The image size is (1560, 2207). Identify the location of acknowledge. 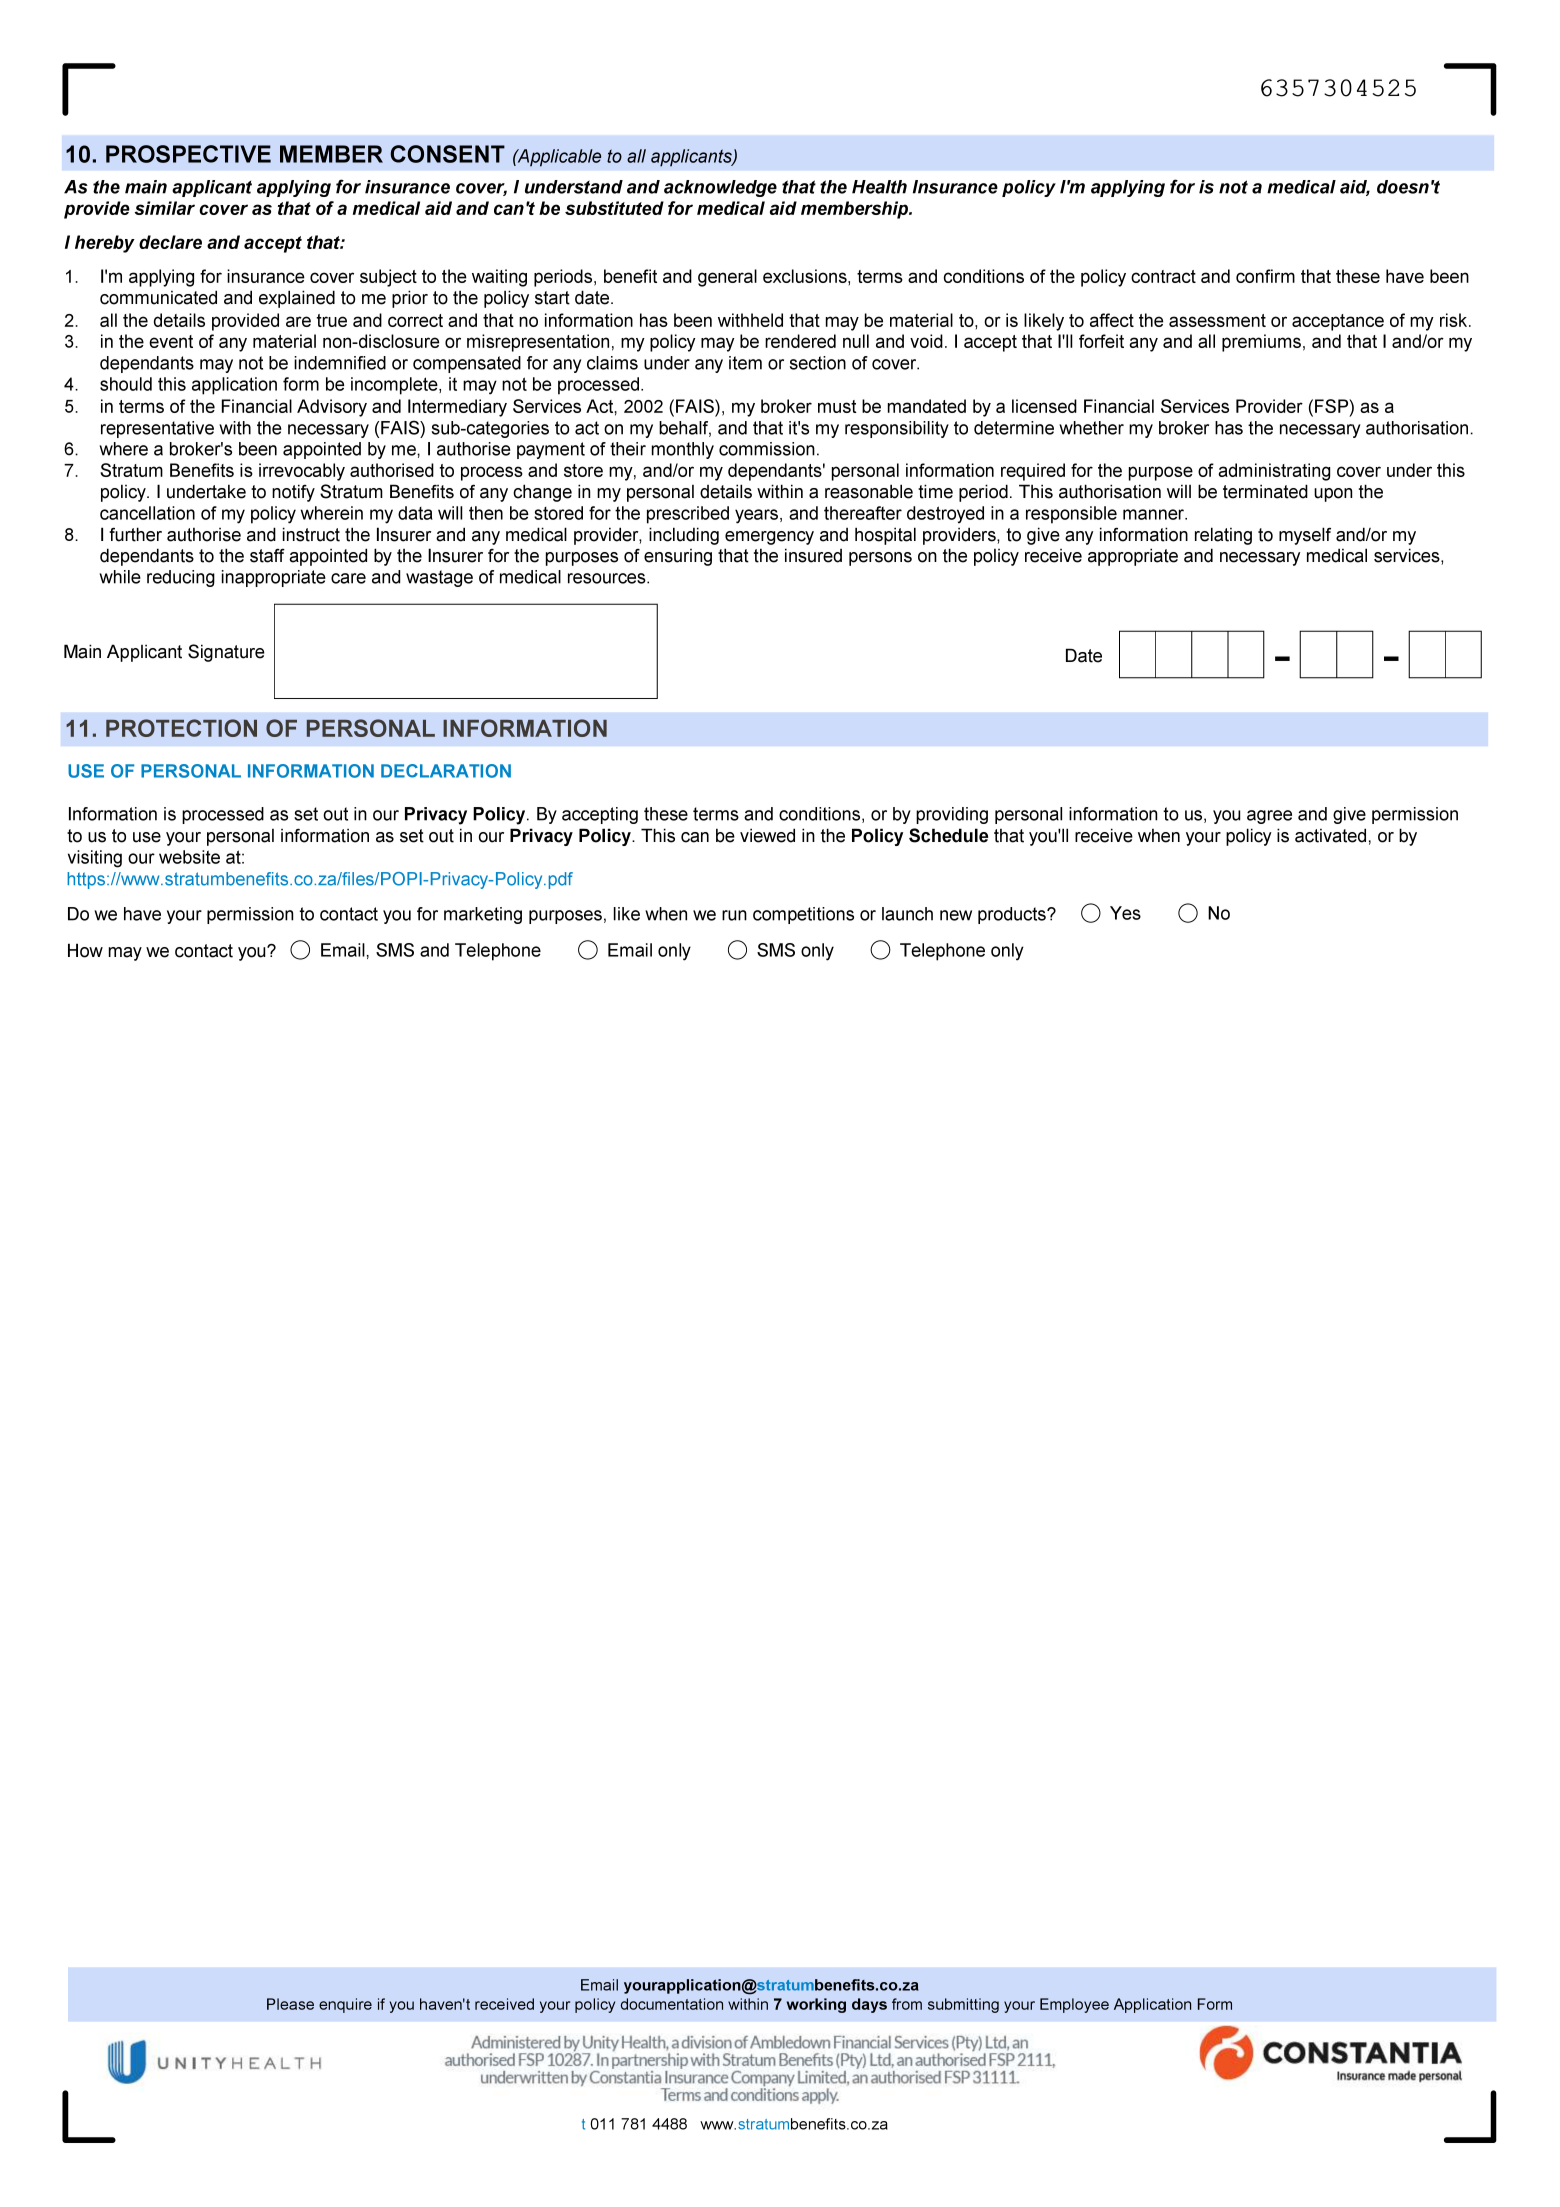
(720, 188).
